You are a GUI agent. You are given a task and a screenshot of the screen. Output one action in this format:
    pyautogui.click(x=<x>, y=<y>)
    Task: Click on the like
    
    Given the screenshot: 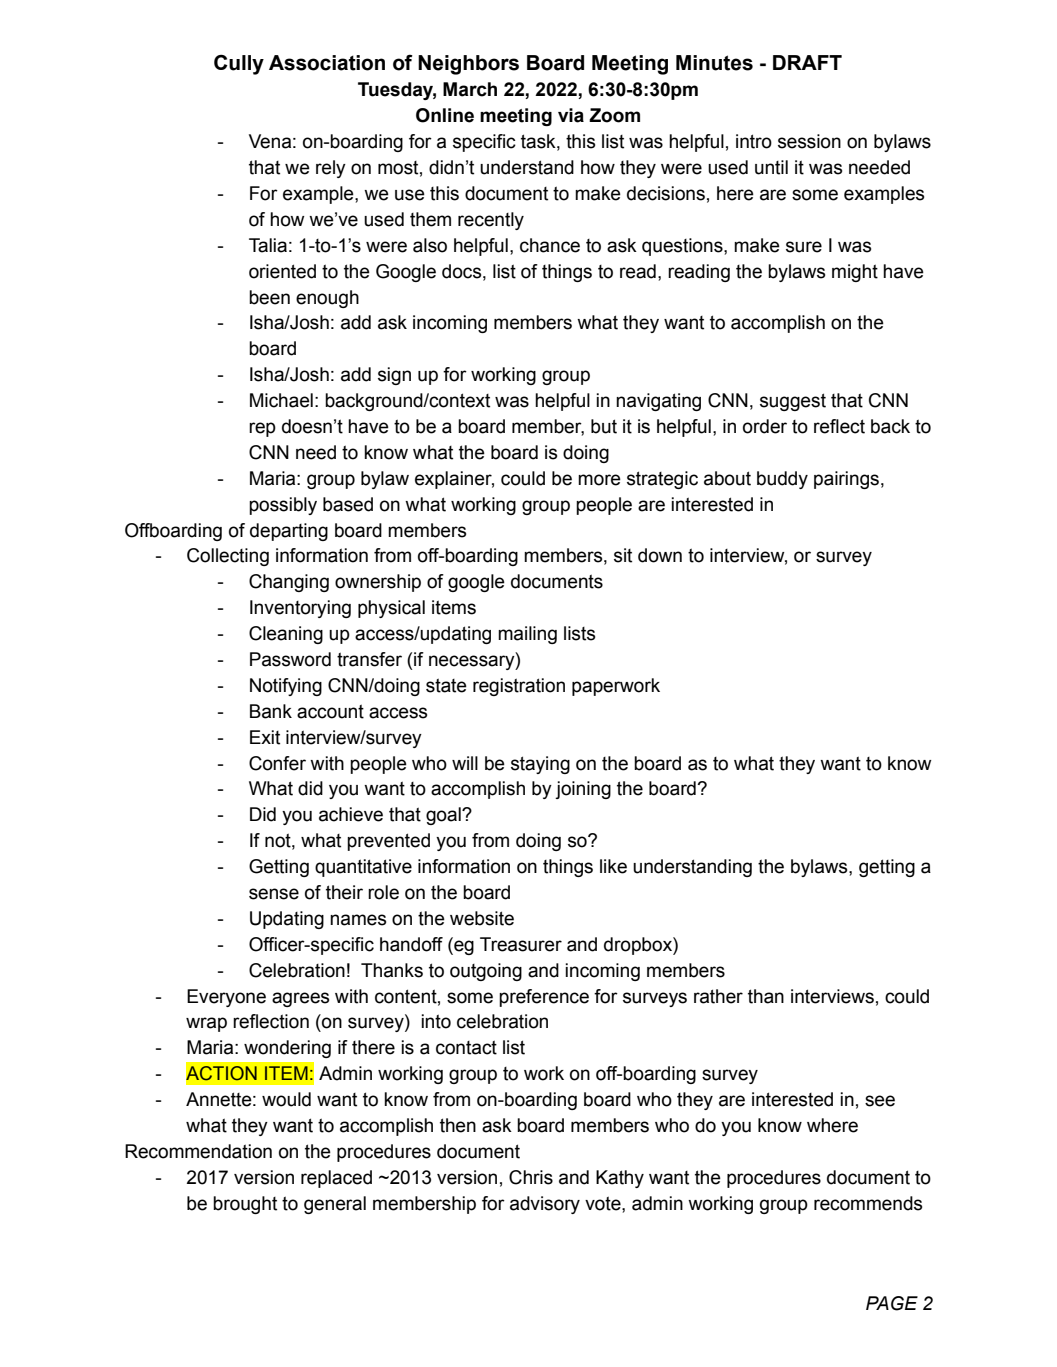 What is the action you would take?
    pyautogui.click(x=613, y=866)
